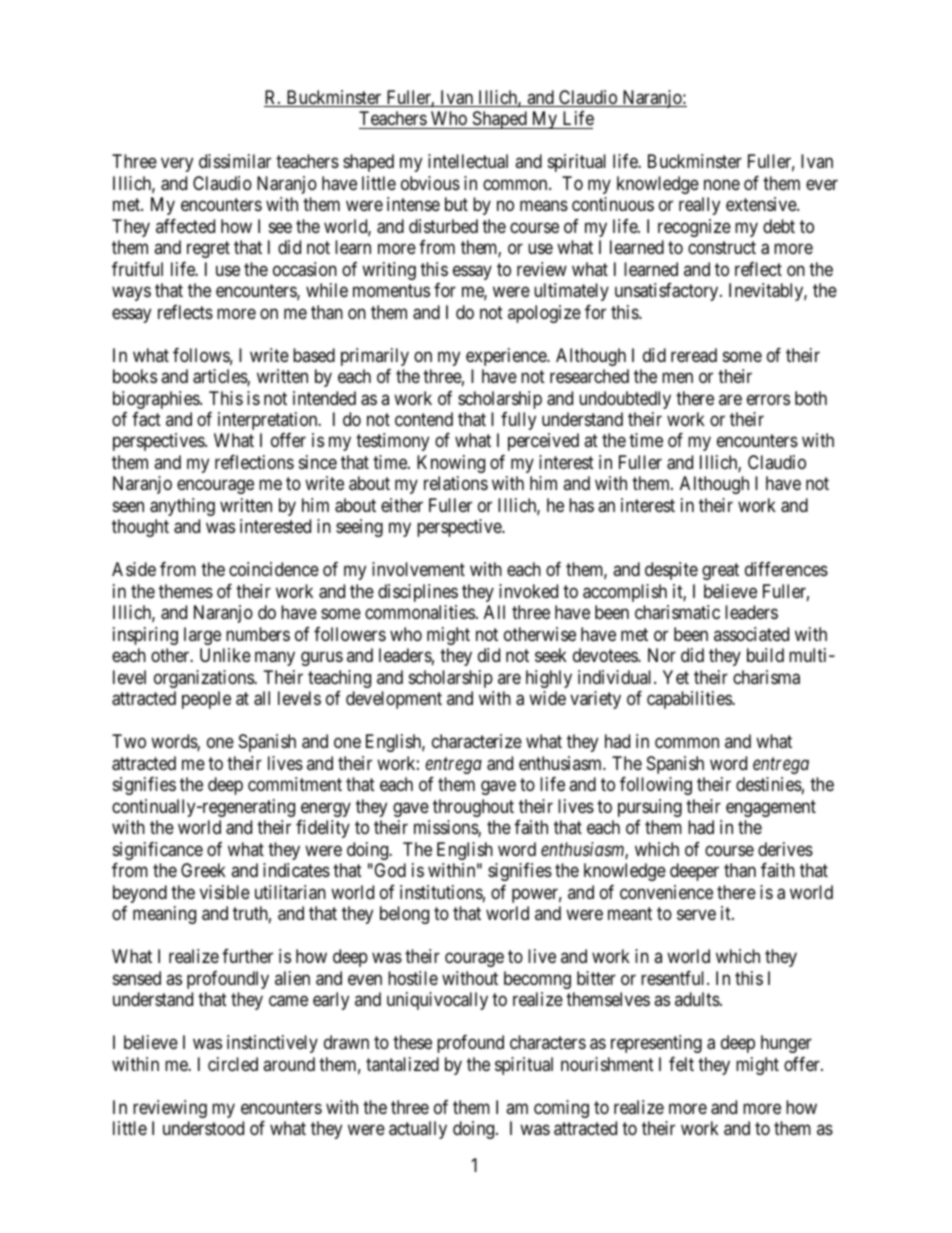 The height and width of the document is (1233, 952). I want to click on dissimilar, so click(235, 161).
